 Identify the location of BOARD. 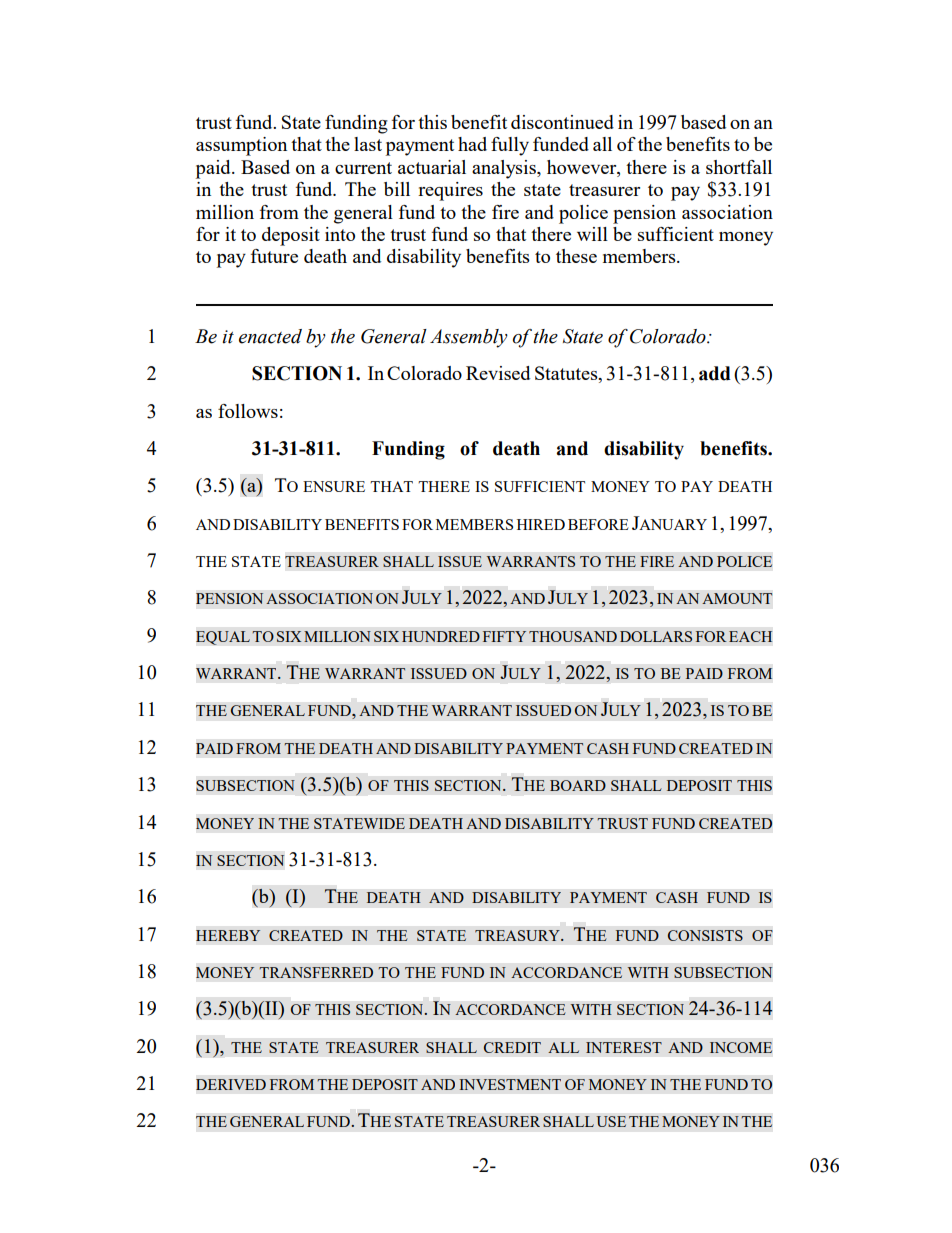
(578, 785).
